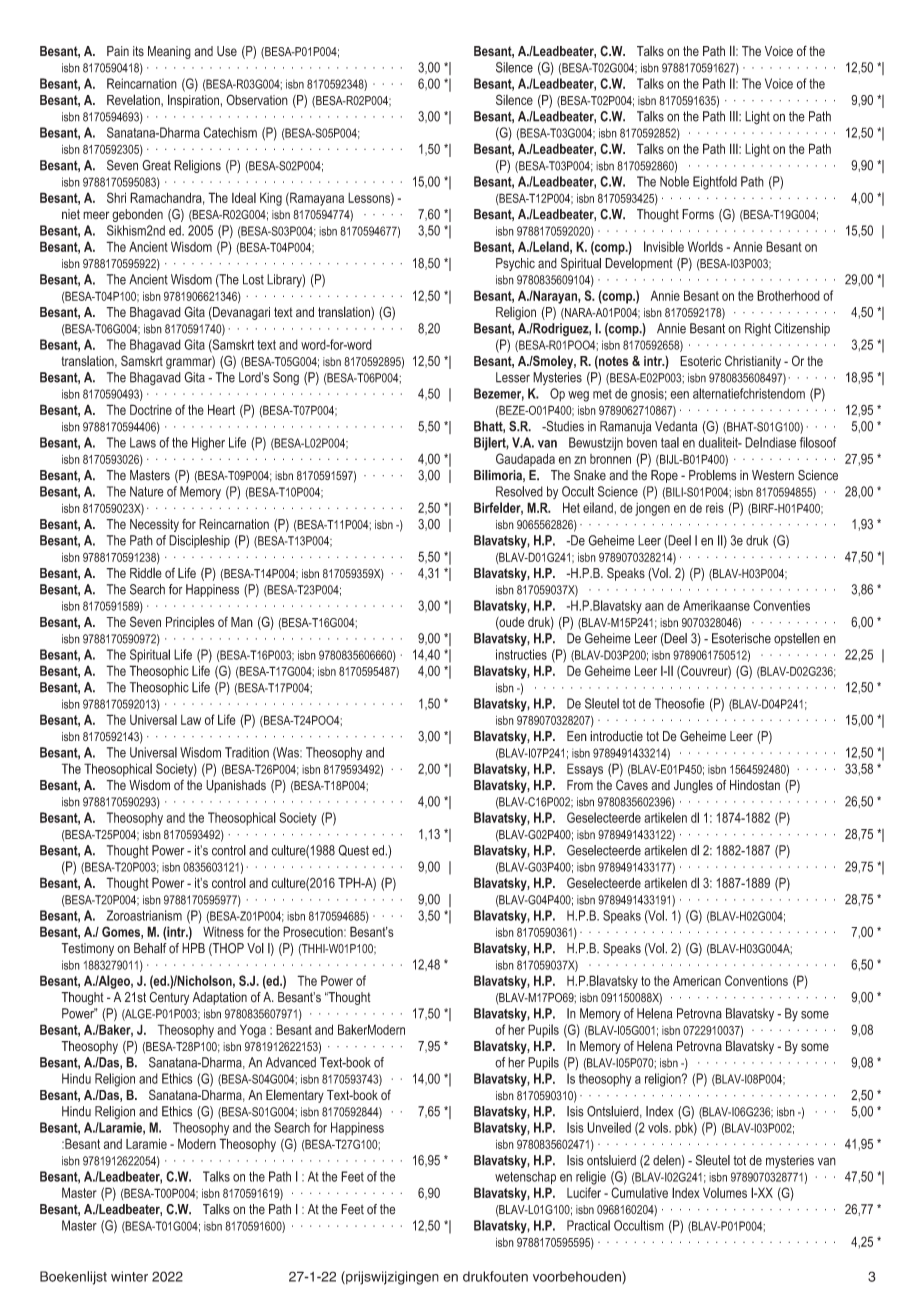  What do you see at coordinates (129, 1276) in the screenshot?
I see `winter` at bounding box center [129, 1276].
